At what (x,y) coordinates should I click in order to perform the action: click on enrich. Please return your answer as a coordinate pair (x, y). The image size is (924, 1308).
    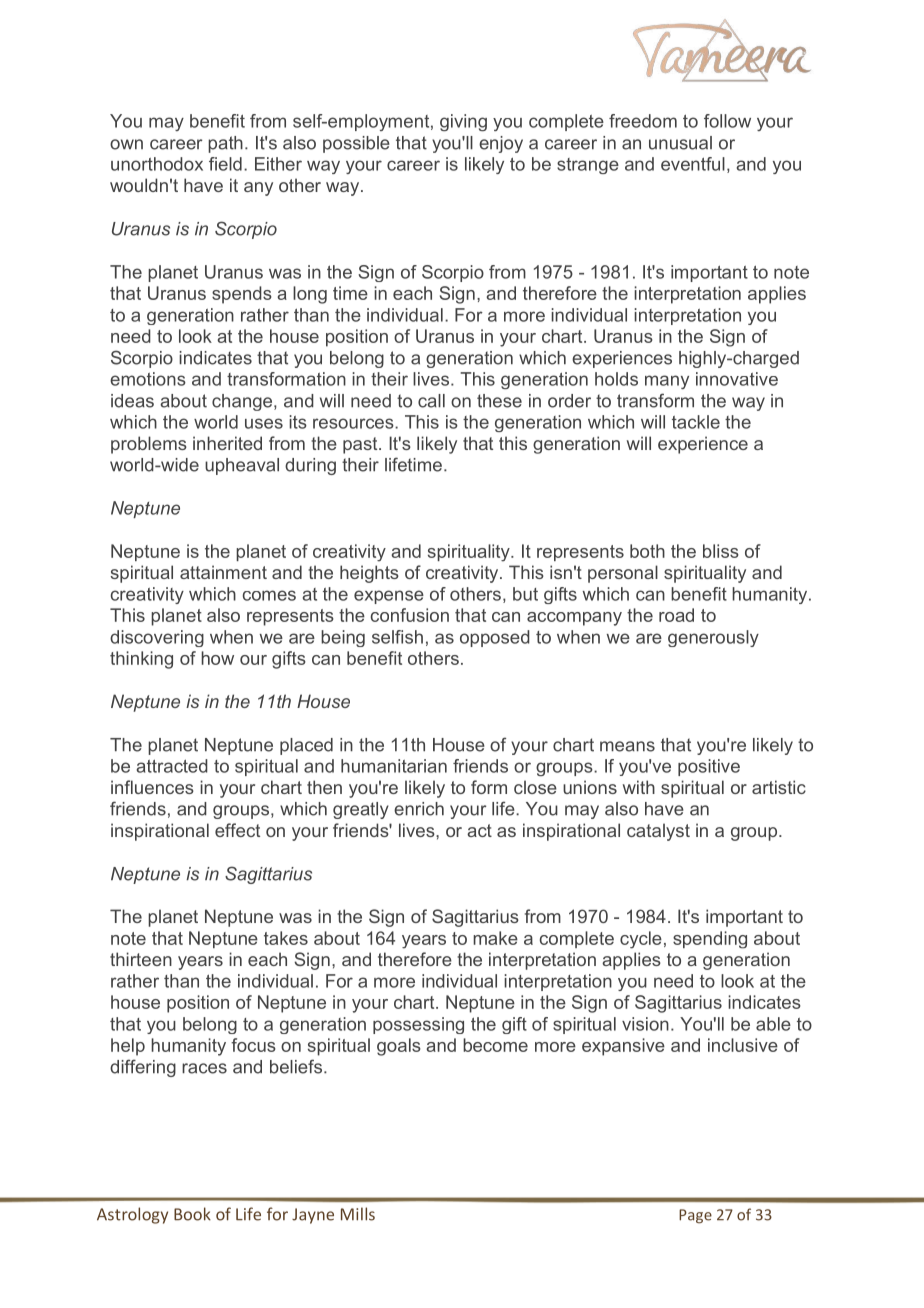
    Looking at the image, I should click on (419, 809).
